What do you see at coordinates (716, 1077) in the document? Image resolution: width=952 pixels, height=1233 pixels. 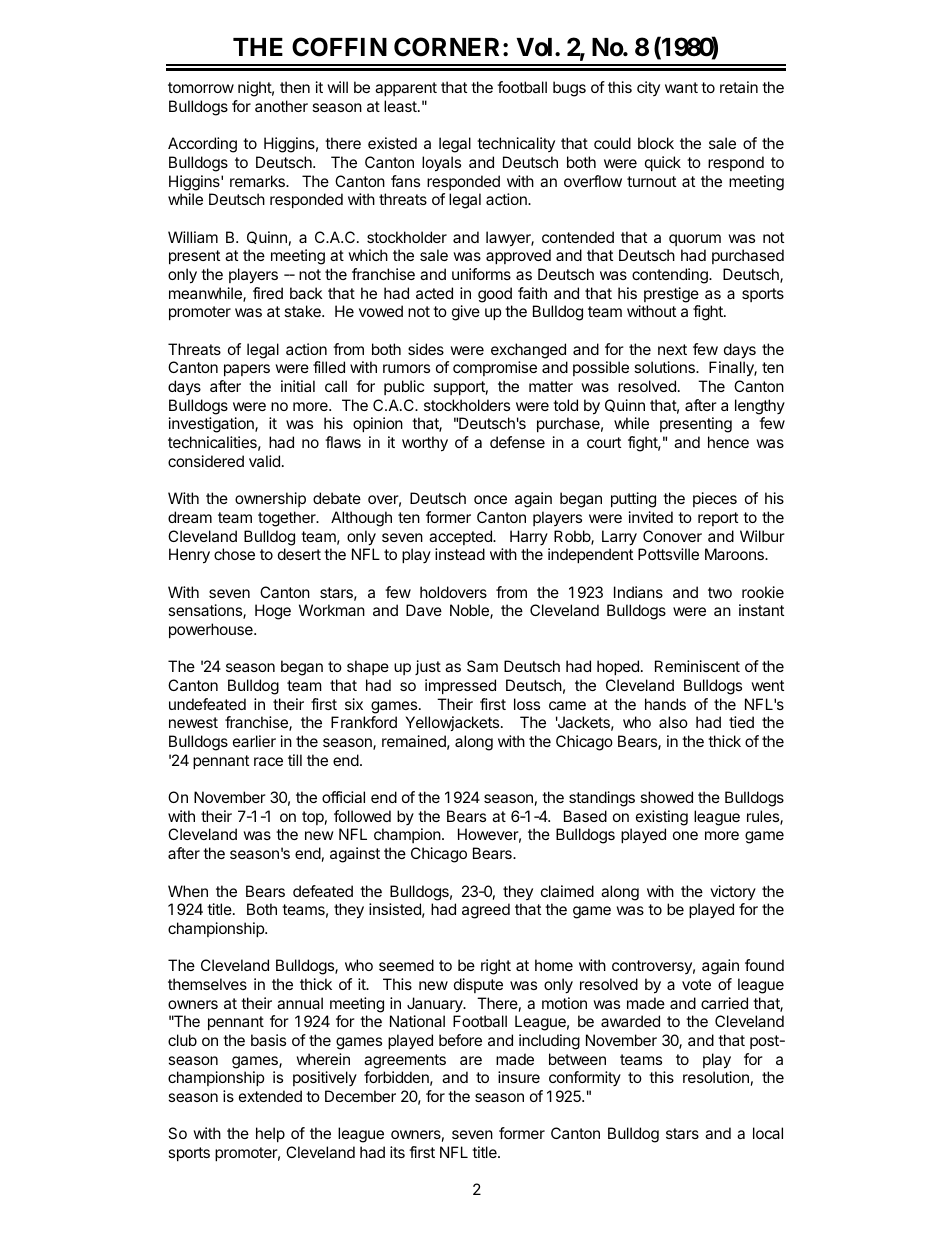 I see `resolution` at bounding box center [716, 1077].
